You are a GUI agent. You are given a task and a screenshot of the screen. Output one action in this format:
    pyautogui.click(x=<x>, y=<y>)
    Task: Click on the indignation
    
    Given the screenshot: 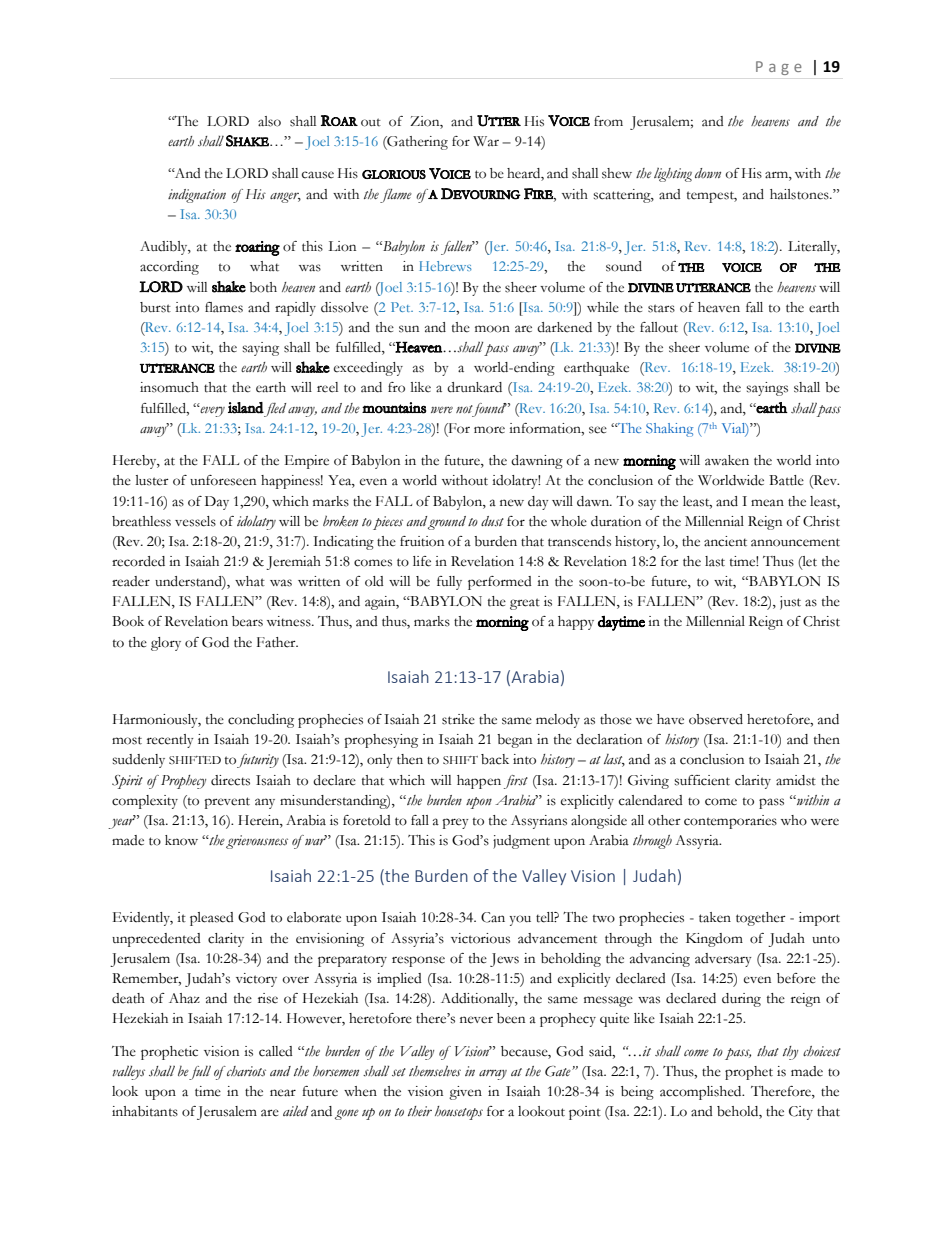 What is the action you would take?
    pyautogui.click(x=197, y=196)
